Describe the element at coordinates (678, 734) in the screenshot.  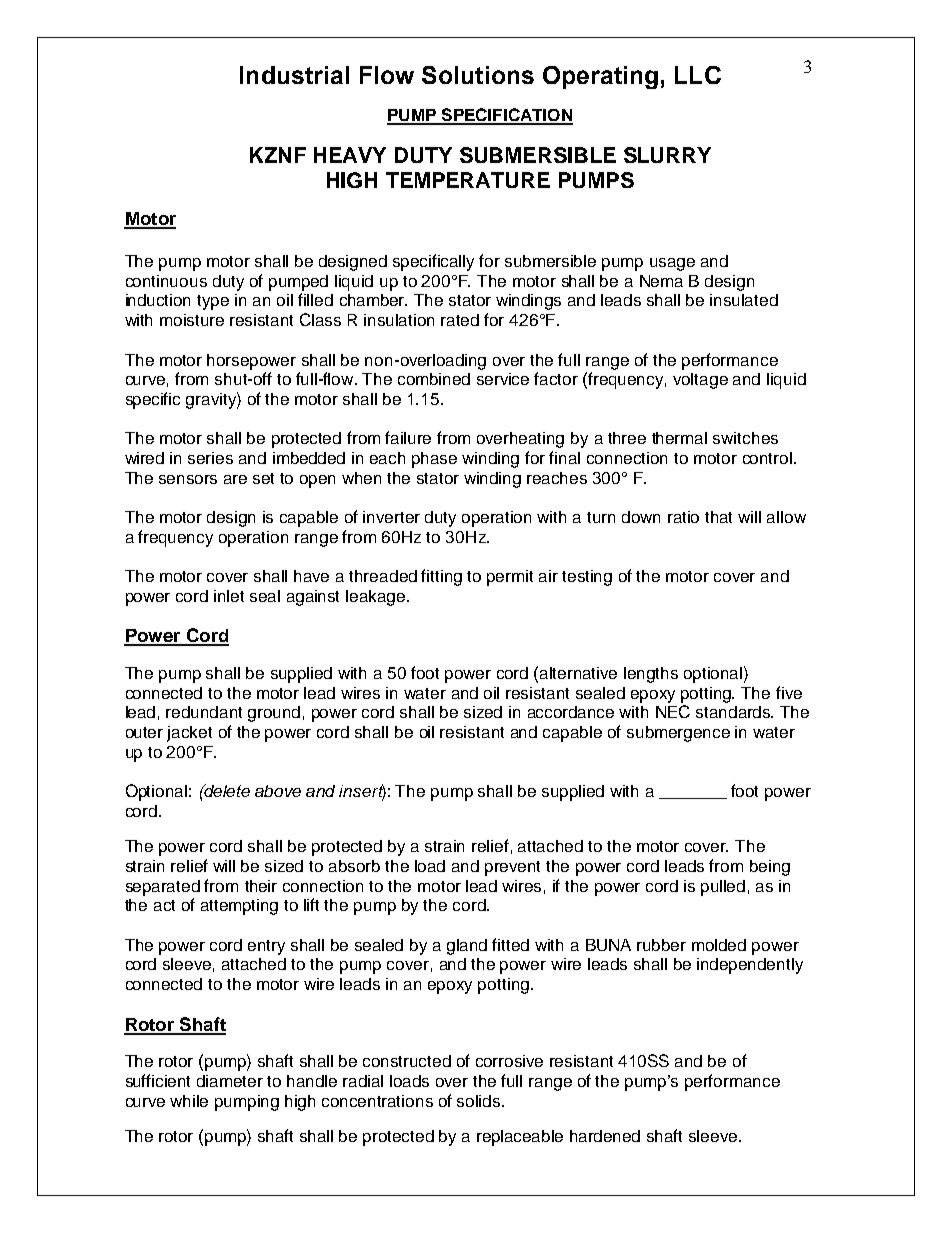
I see `submergence` at that location.
